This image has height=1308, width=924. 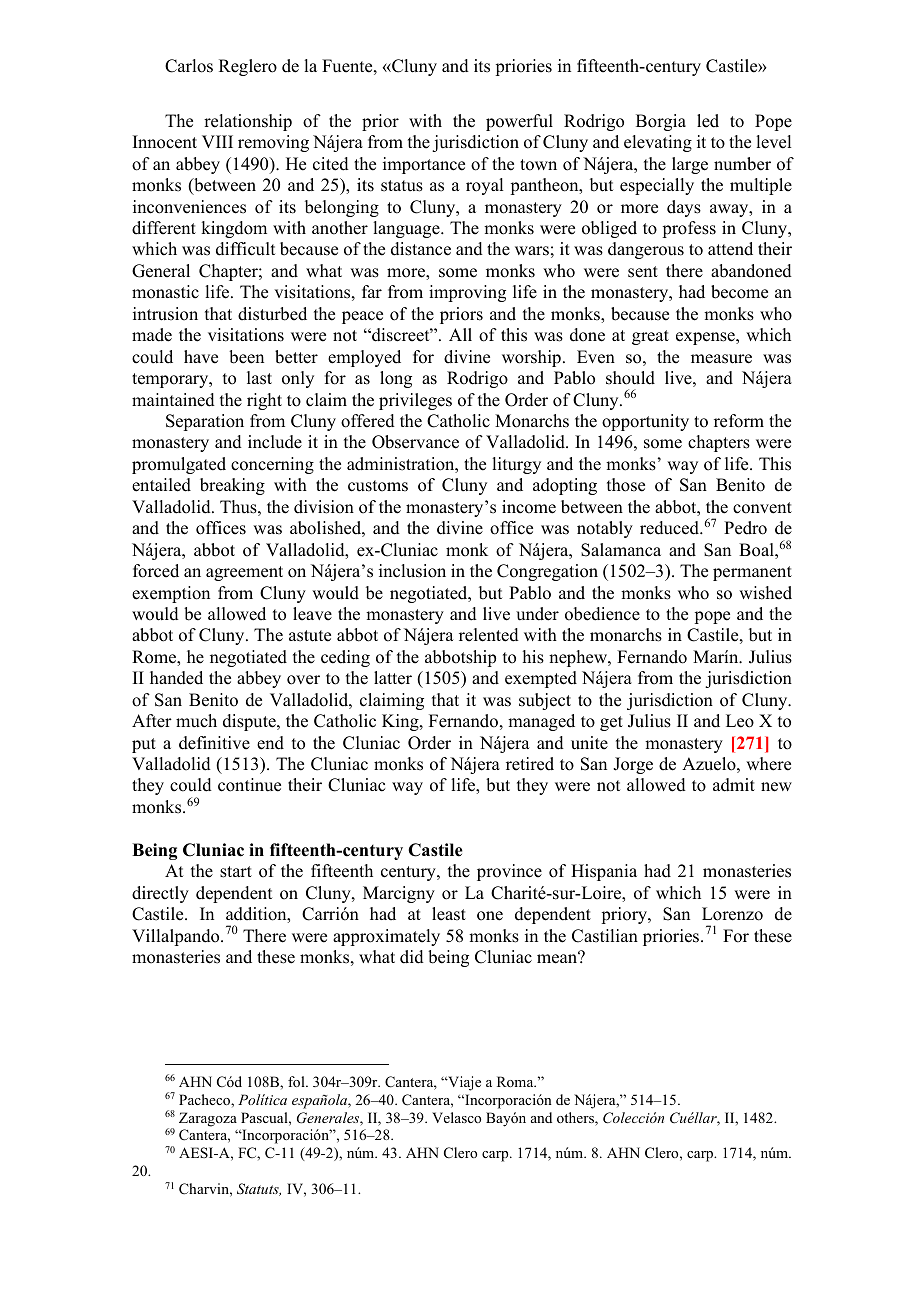 What do you see at coordinates (752, 573) in the image?
I see `permanent` at bounding box center [752, 573].
